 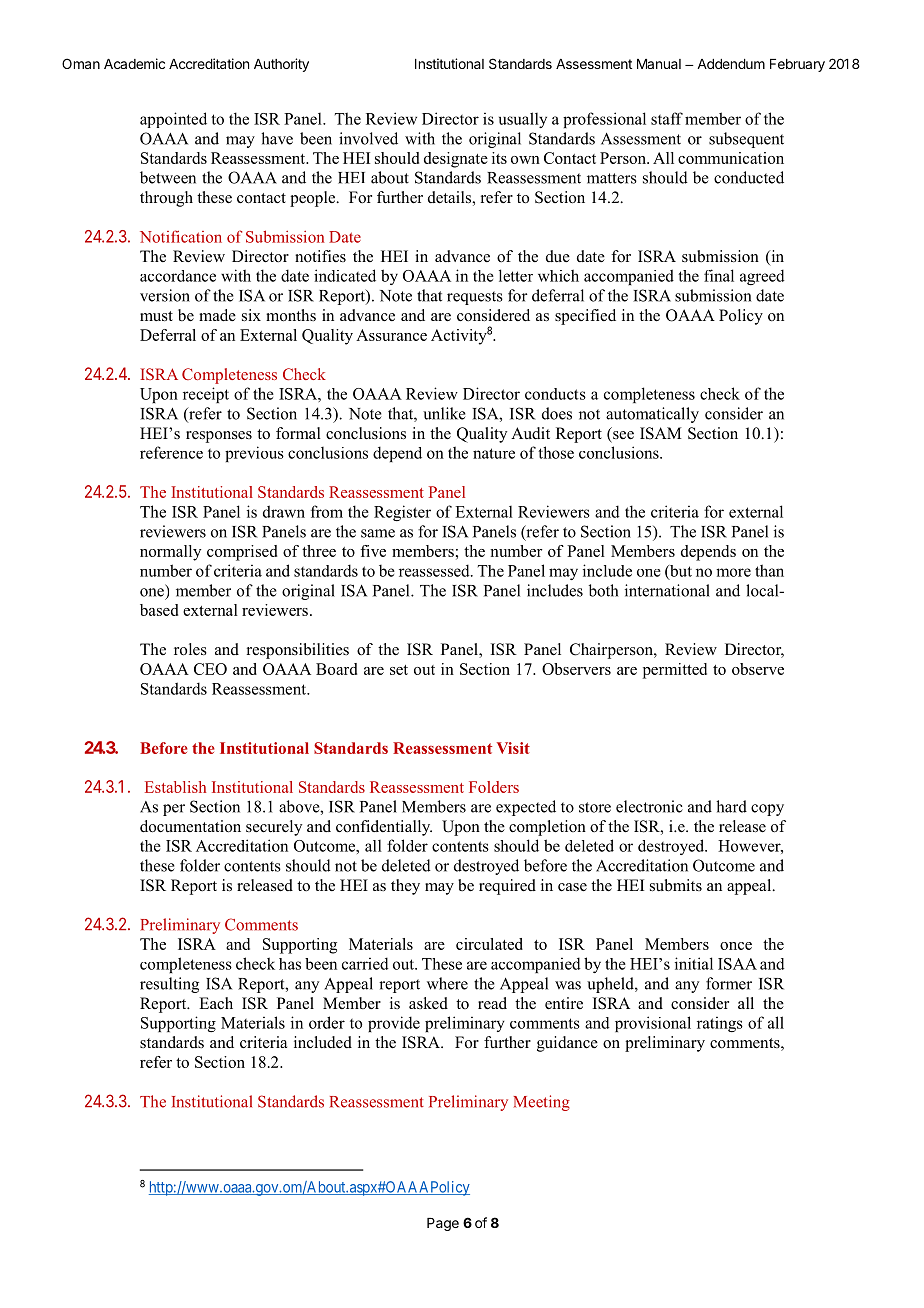 What do you see at coordinates (190, 649) in the image?
I see `roles` at bounding box center [190, 649].
